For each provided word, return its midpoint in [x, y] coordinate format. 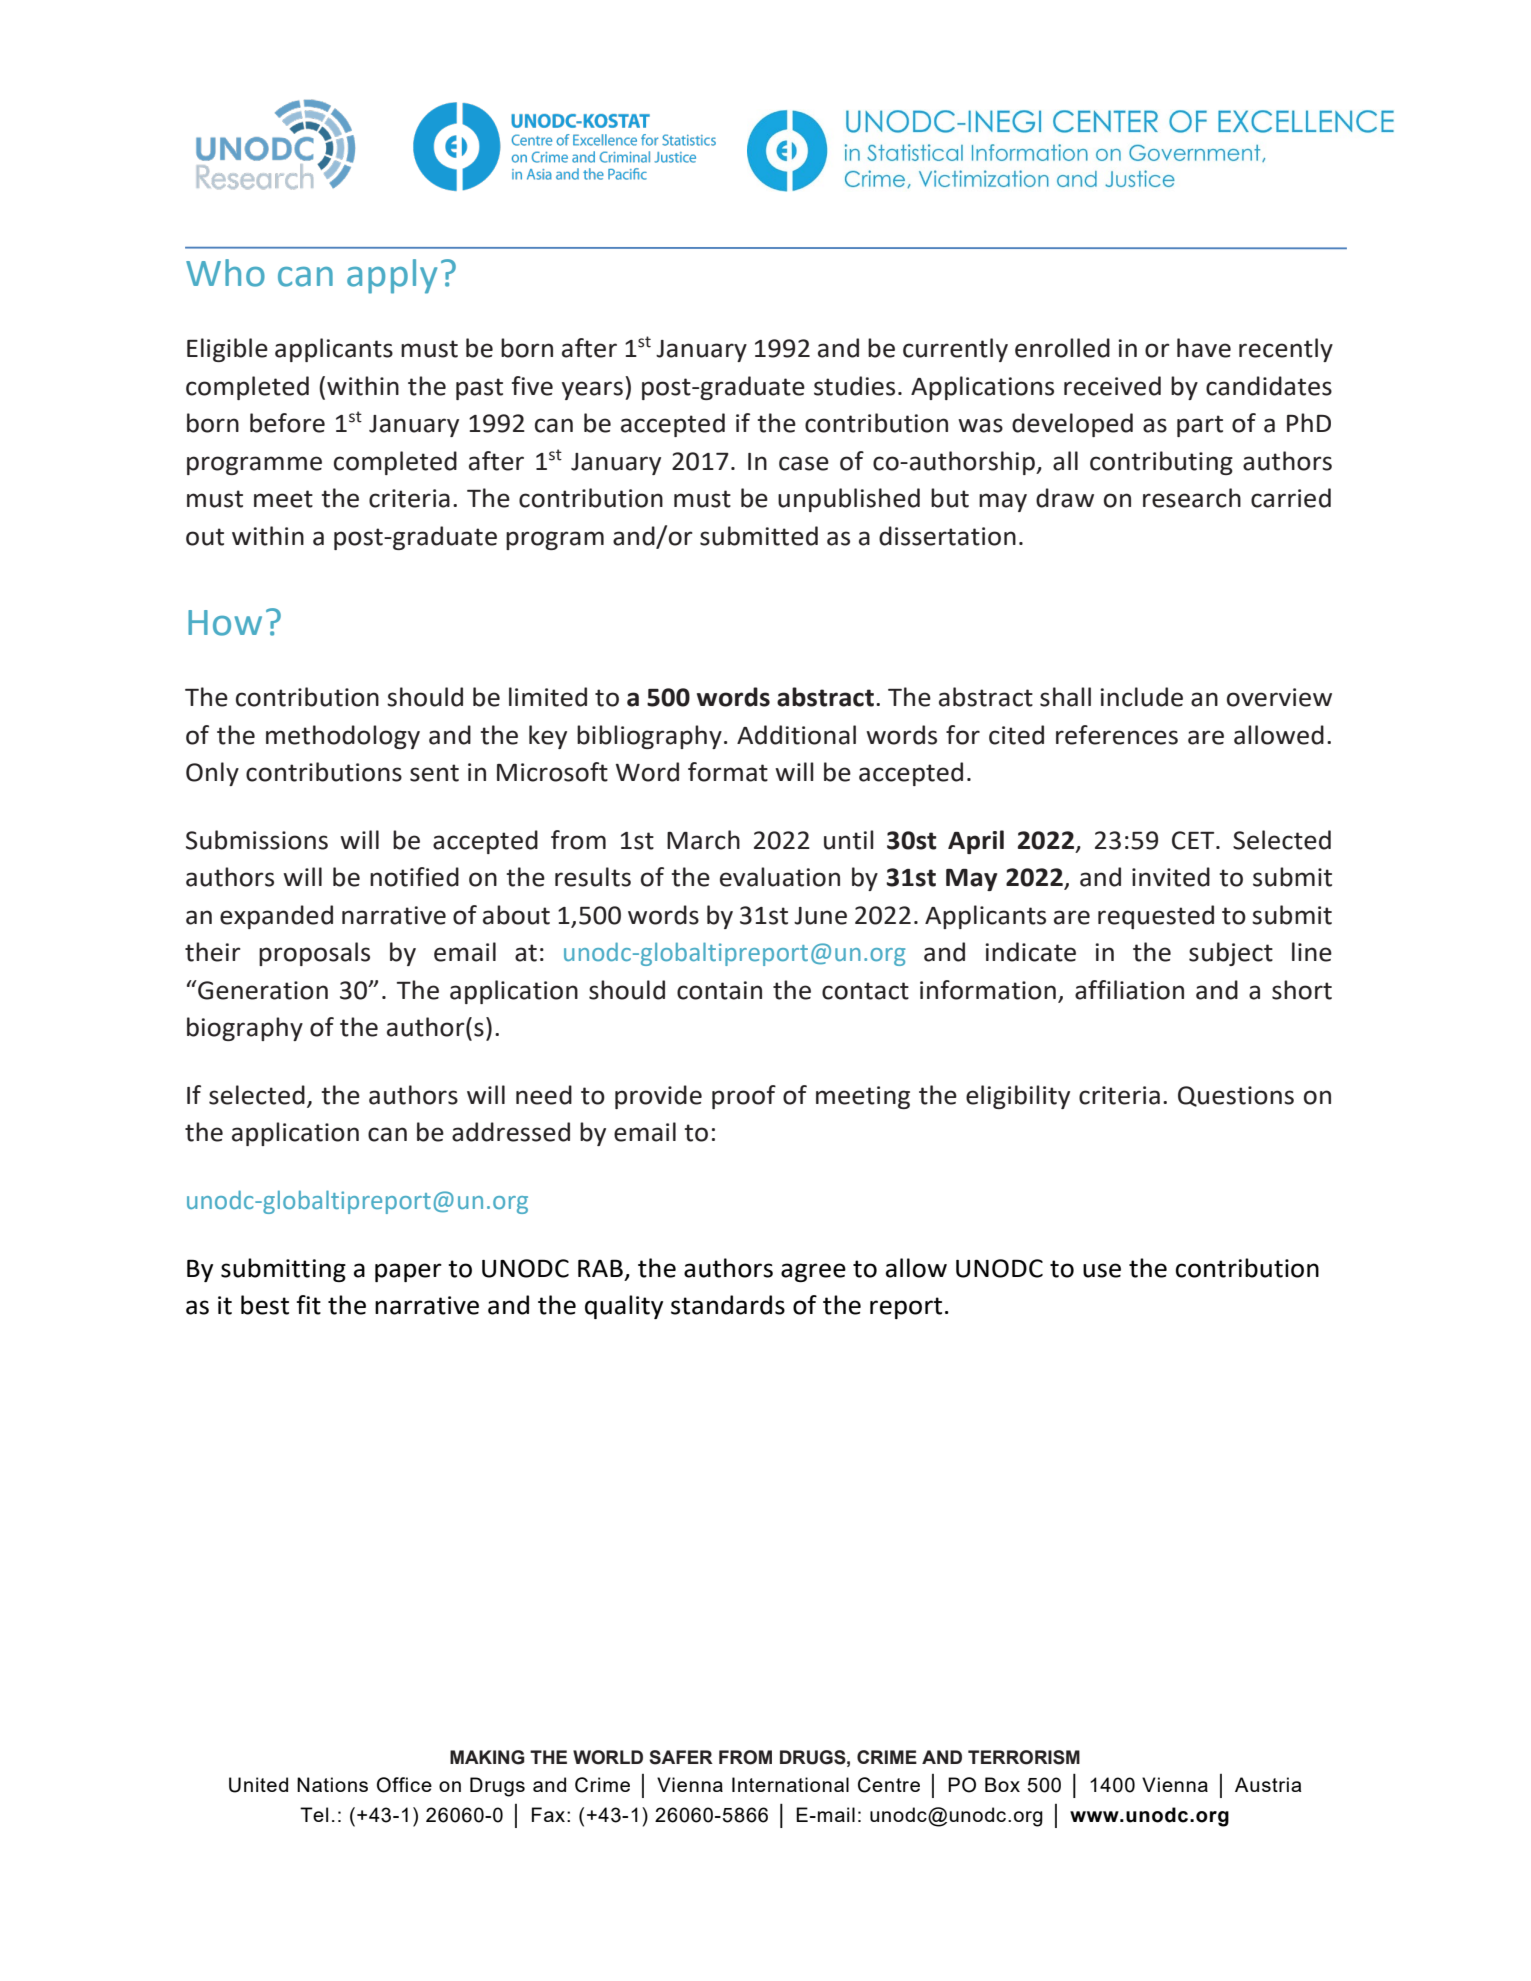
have [1204, 348]
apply [392, 276]
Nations [332, 1784]
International [790, 1784]
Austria [1268, 1784]
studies [854, 386]
